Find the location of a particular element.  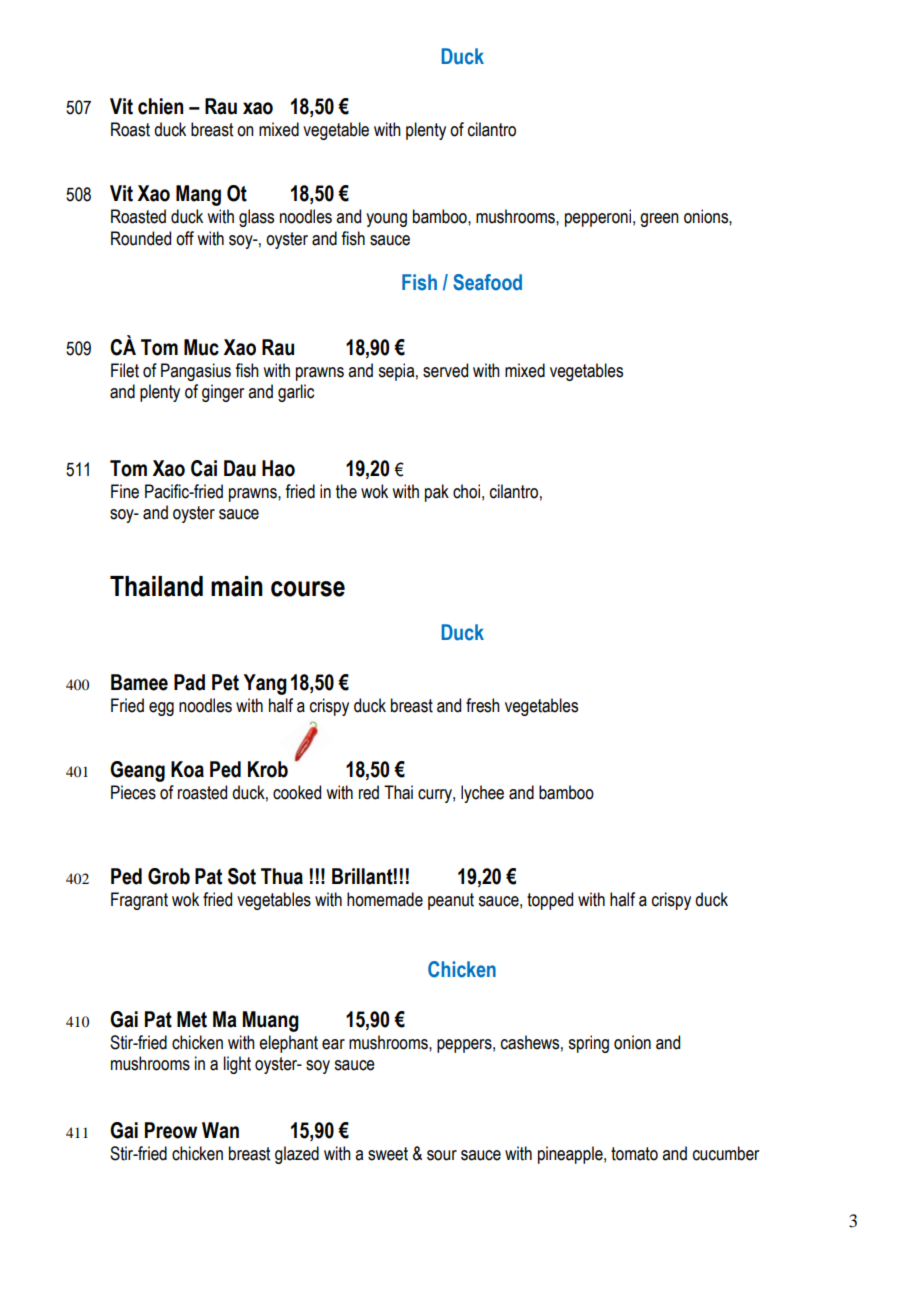

sweet is located at coordinates (388, 1154).
